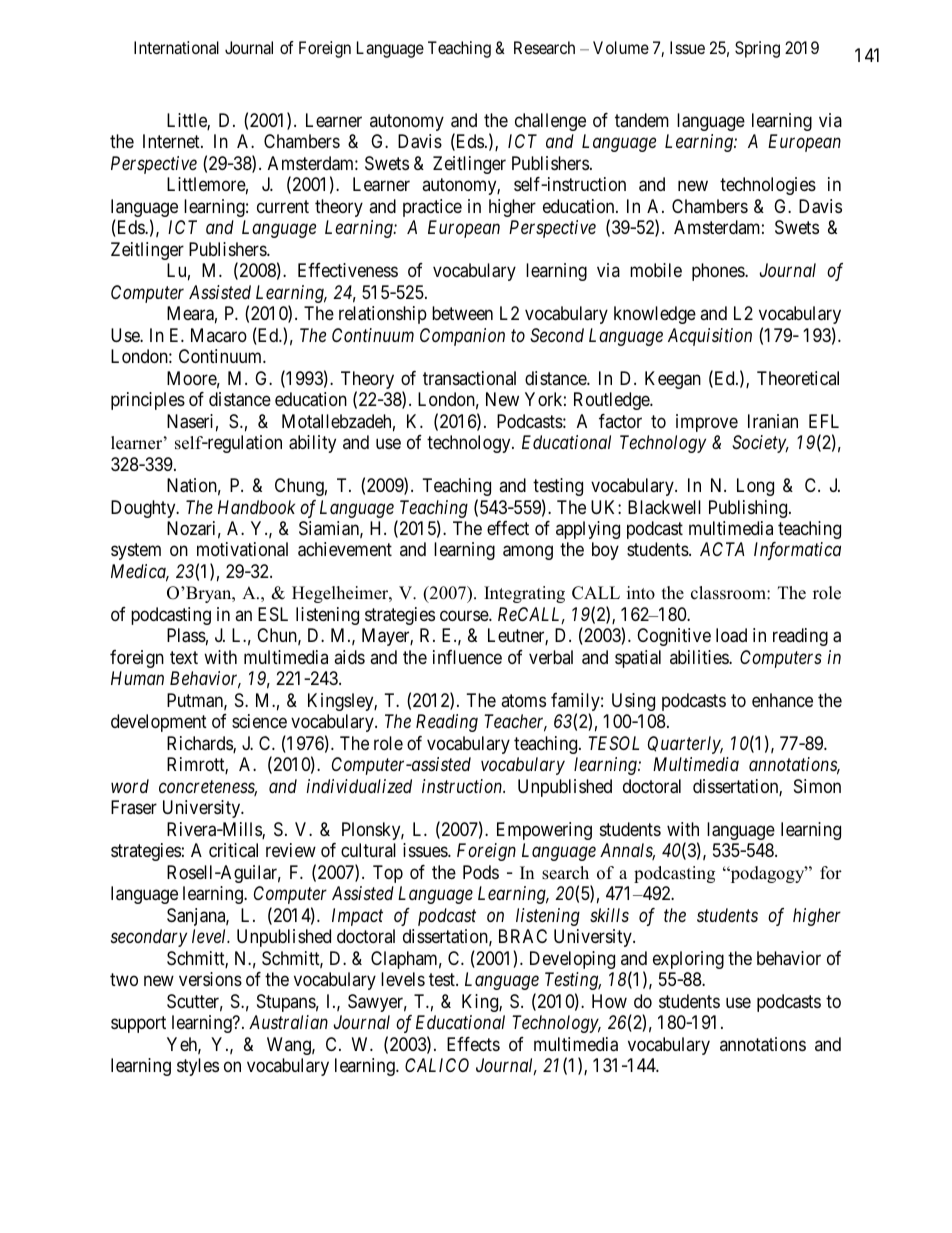 The image size is (952, 1233). What do you see at coordinates (469, 378) in the image?
I see `transactional` at bounding box center [469, 378].
